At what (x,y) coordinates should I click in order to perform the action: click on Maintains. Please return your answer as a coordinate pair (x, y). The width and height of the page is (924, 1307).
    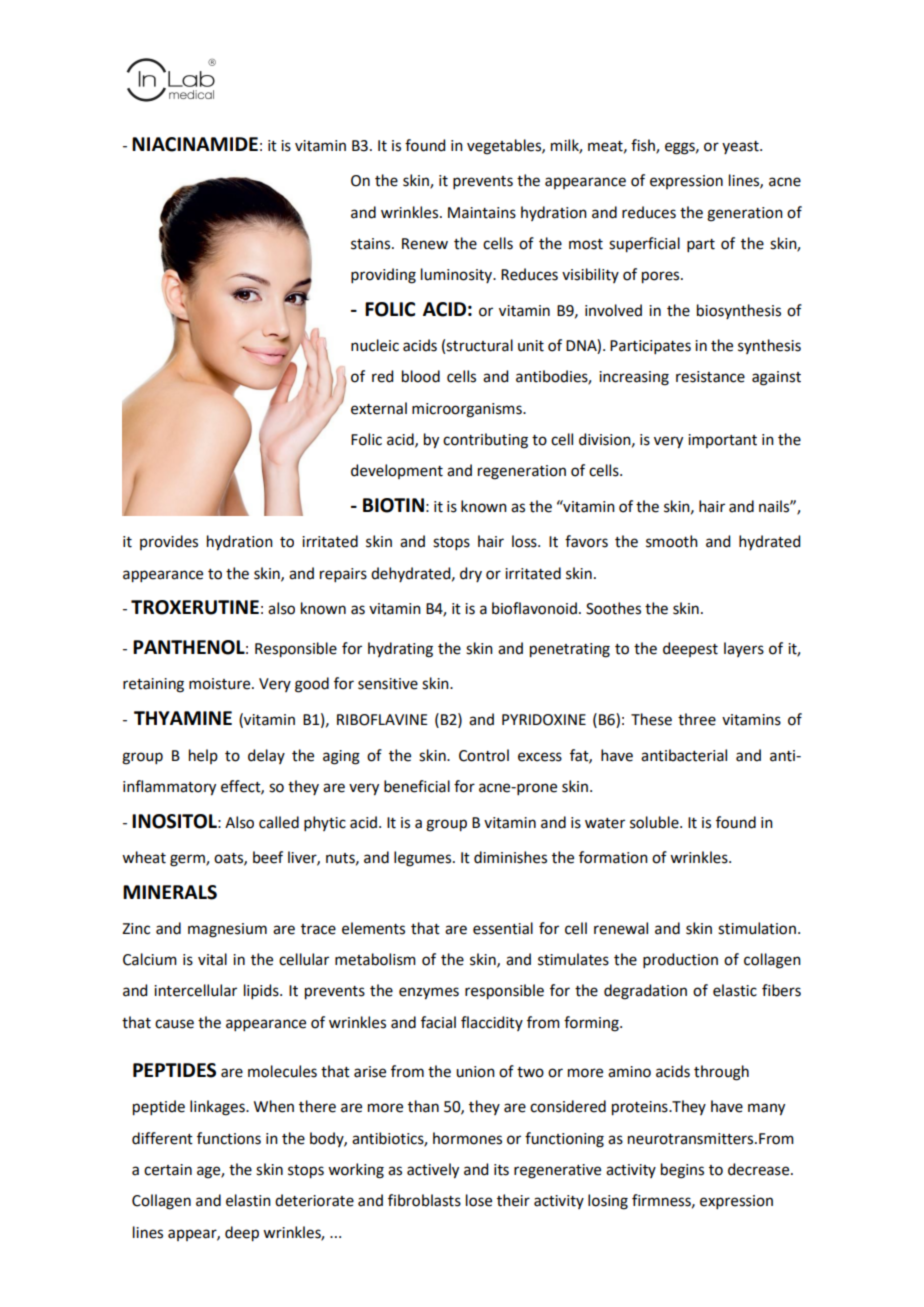
    Looking at the image, I should click on (482, 213).
